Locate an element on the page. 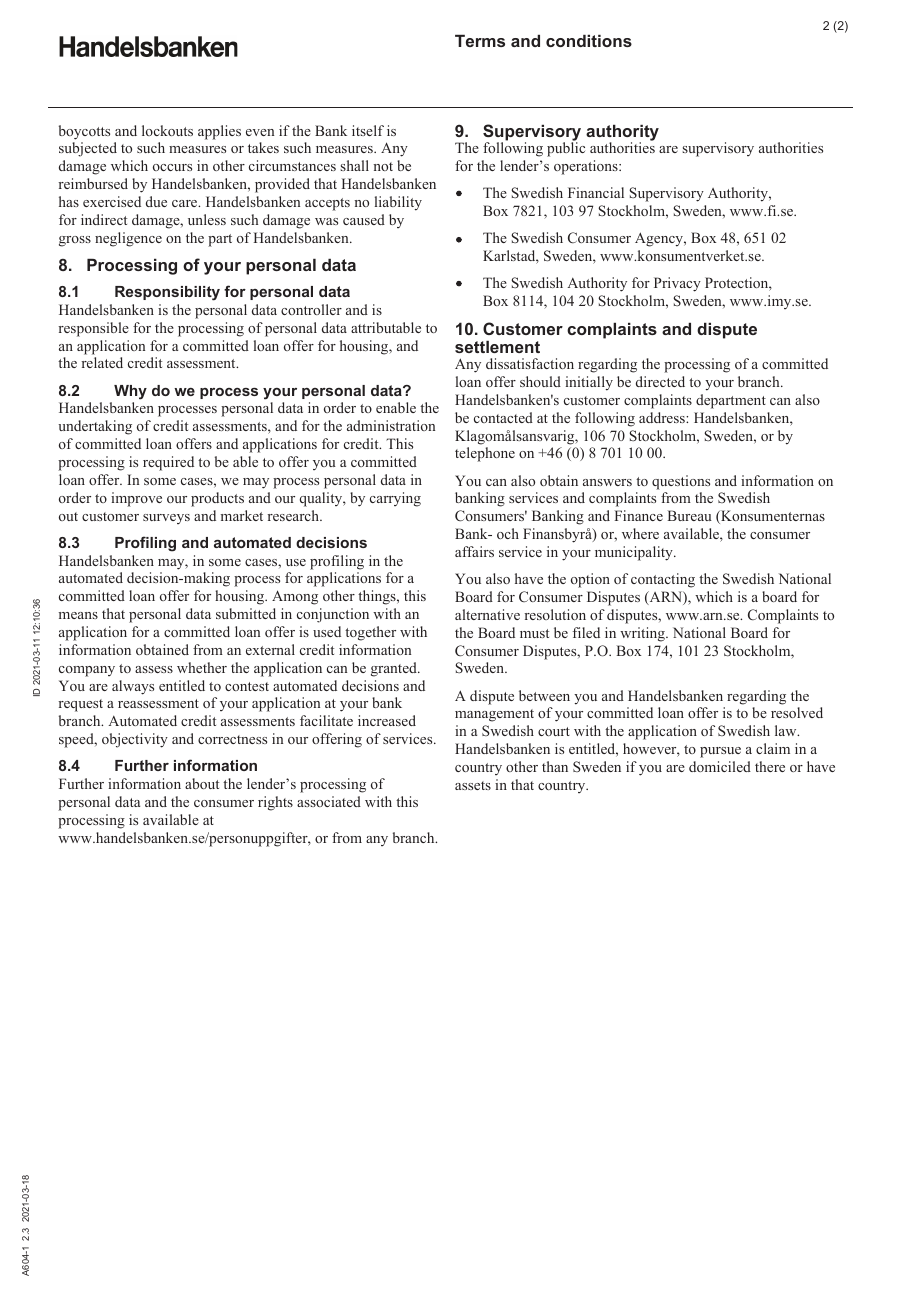  about is located at coordinates (202, 783).
